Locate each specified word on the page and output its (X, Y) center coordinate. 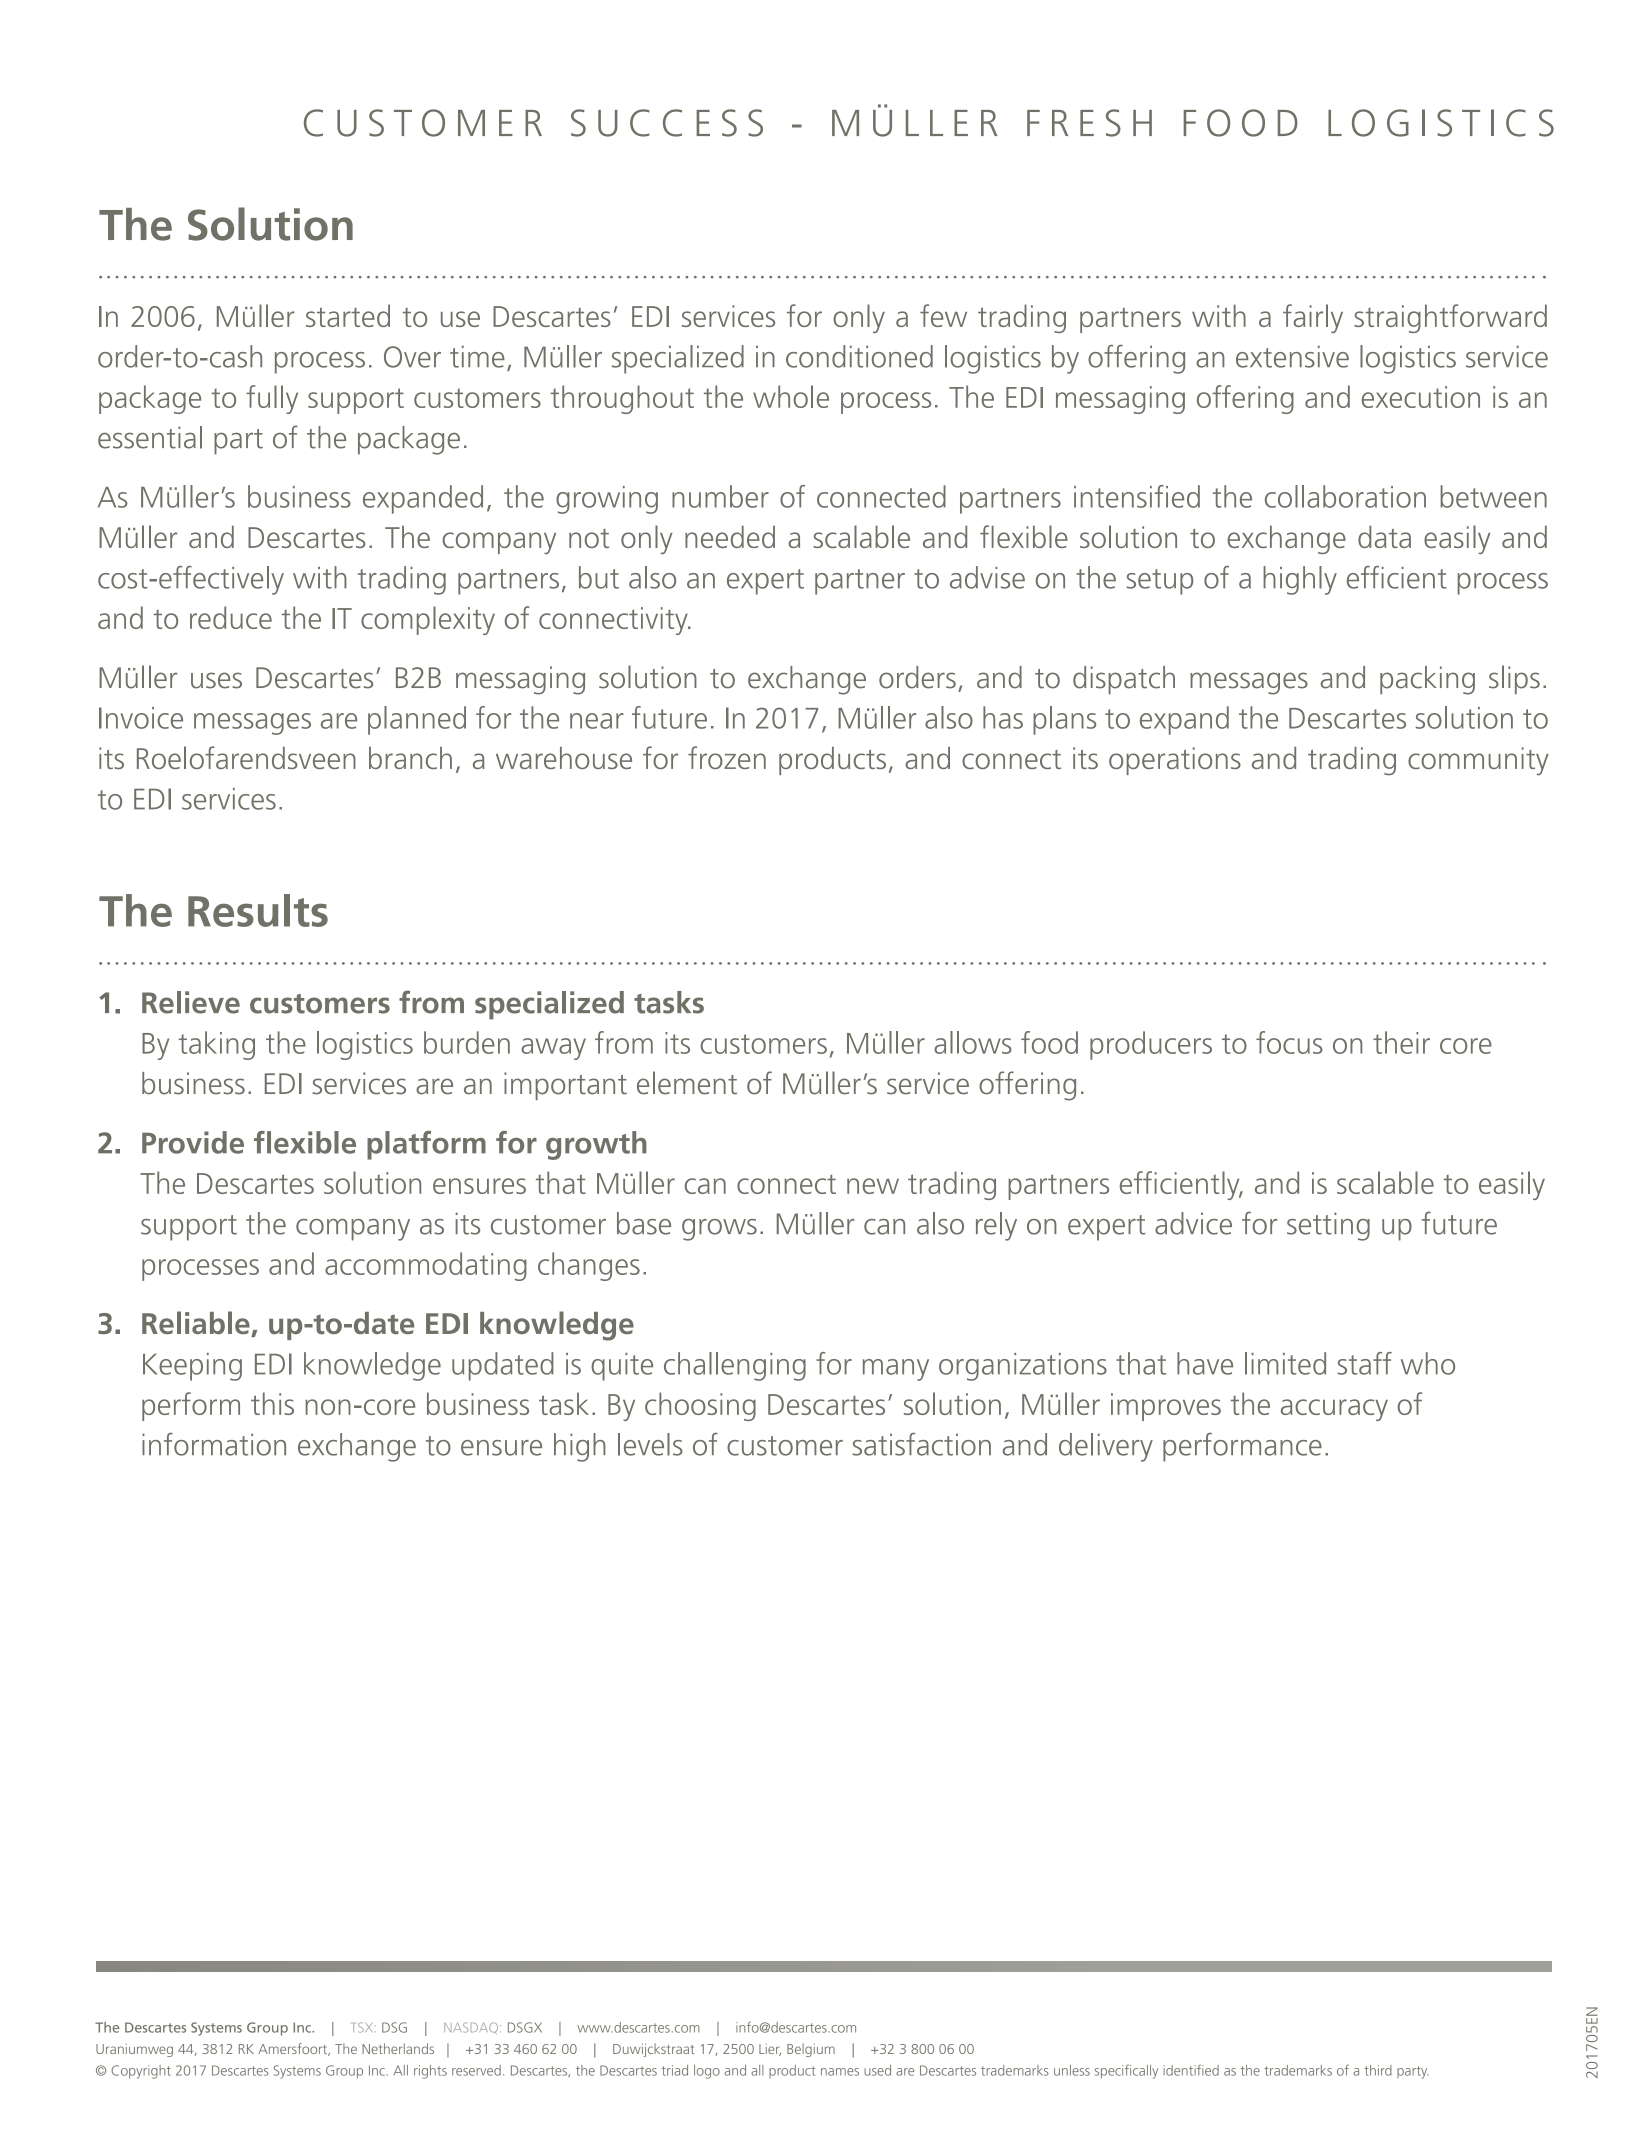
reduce (231, 617)
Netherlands (398, 2048)
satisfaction (921, 1444)
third (1378, 2070)
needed (730, 536)
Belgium (811, 2050)
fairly (1313, 318)
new (873, 1186)
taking (217, 1045)
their (1401, 1042)
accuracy (1334, 1410)
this (272, 1403)
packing (1427, 680)
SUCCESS (667, 123)
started (348, 315)
